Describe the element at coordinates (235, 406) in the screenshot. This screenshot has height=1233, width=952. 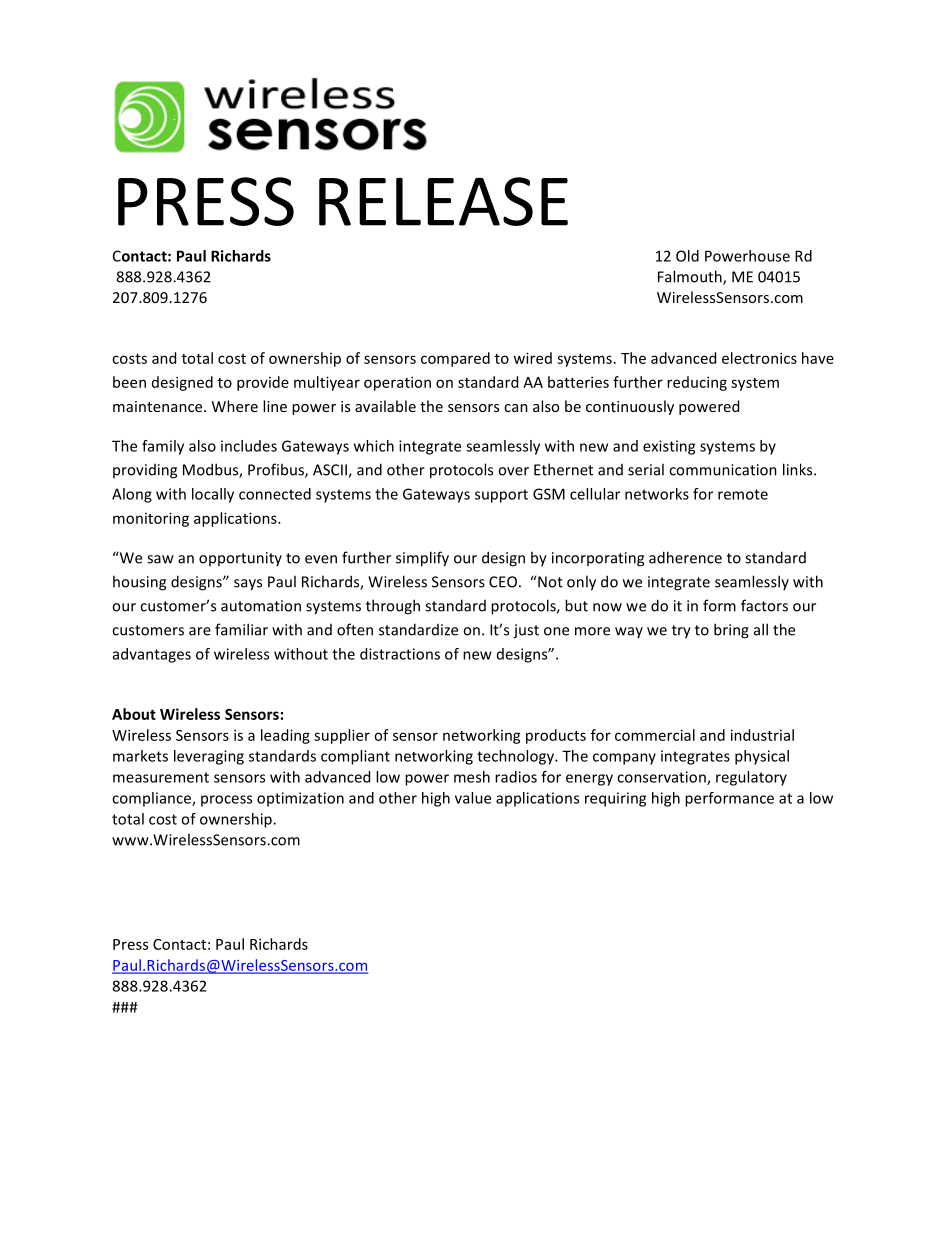
I see `Where` at that location.
